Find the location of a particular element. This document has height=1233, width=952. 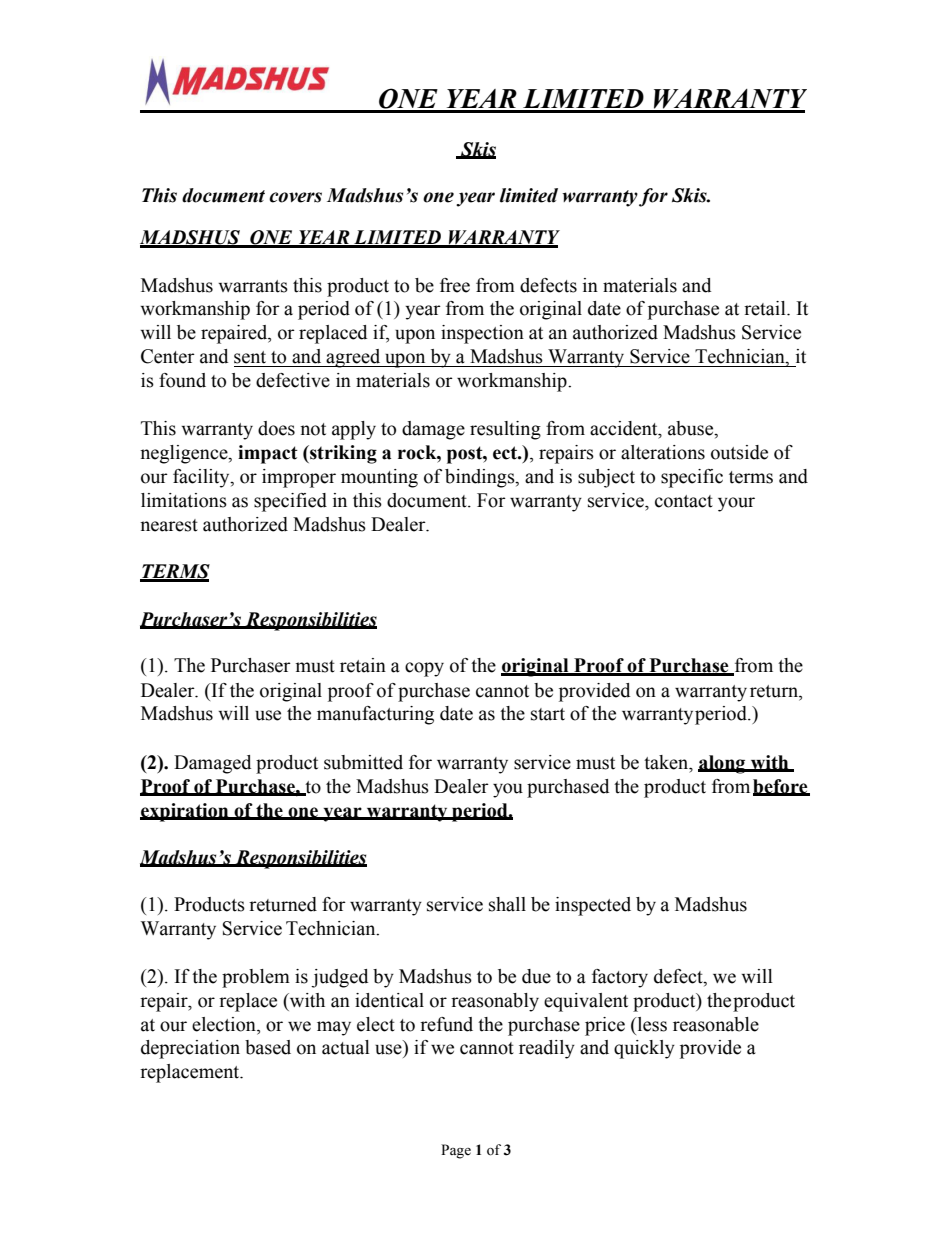

resulting is located at coordinates (505, 430).
